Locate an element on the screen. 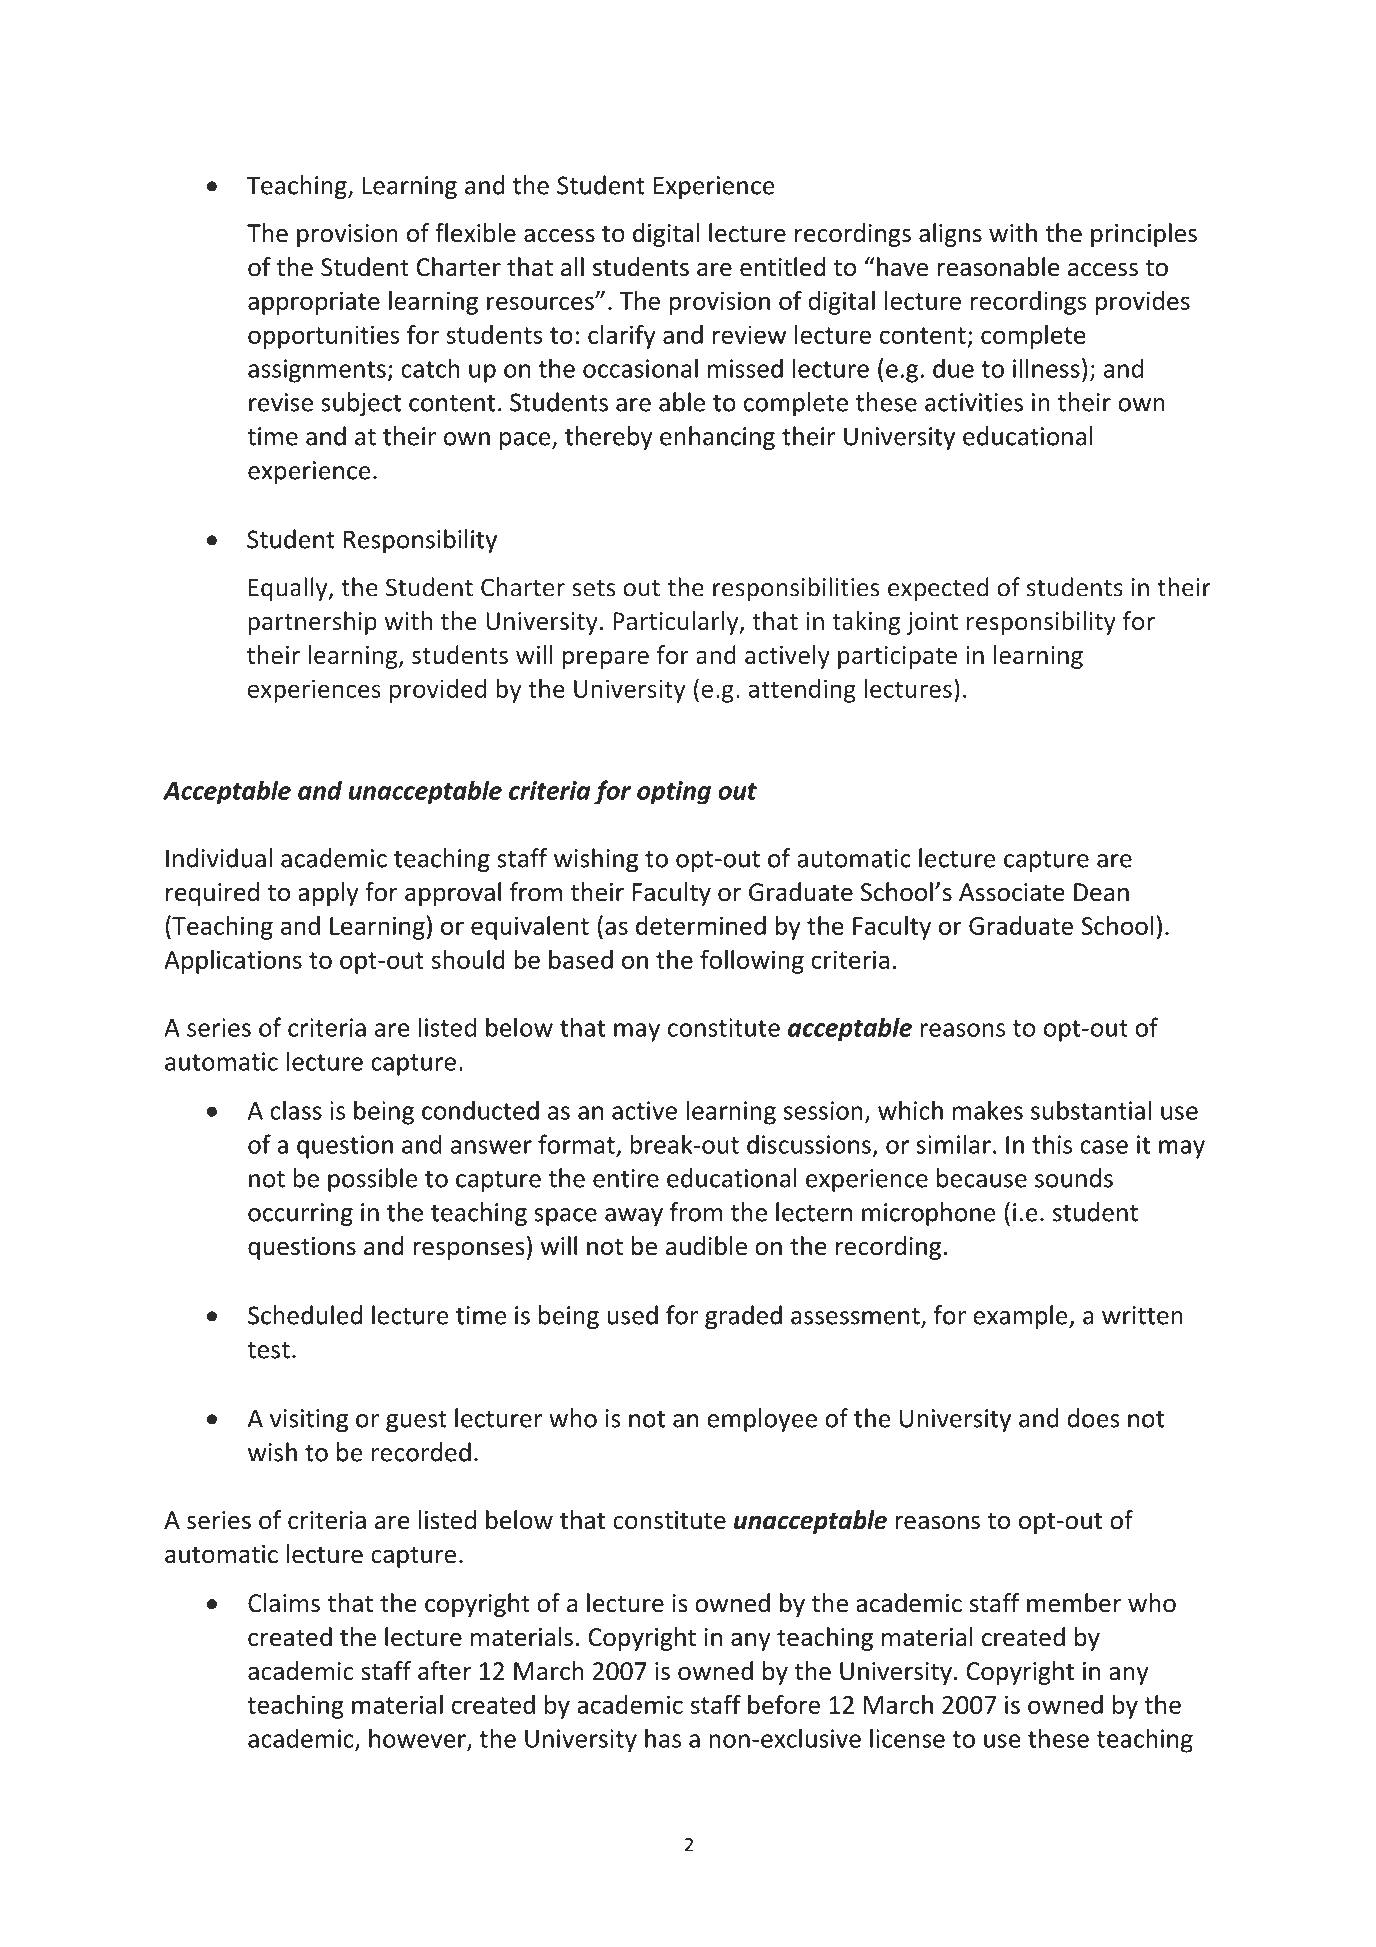  determined is located at coordinates (701, 925).
